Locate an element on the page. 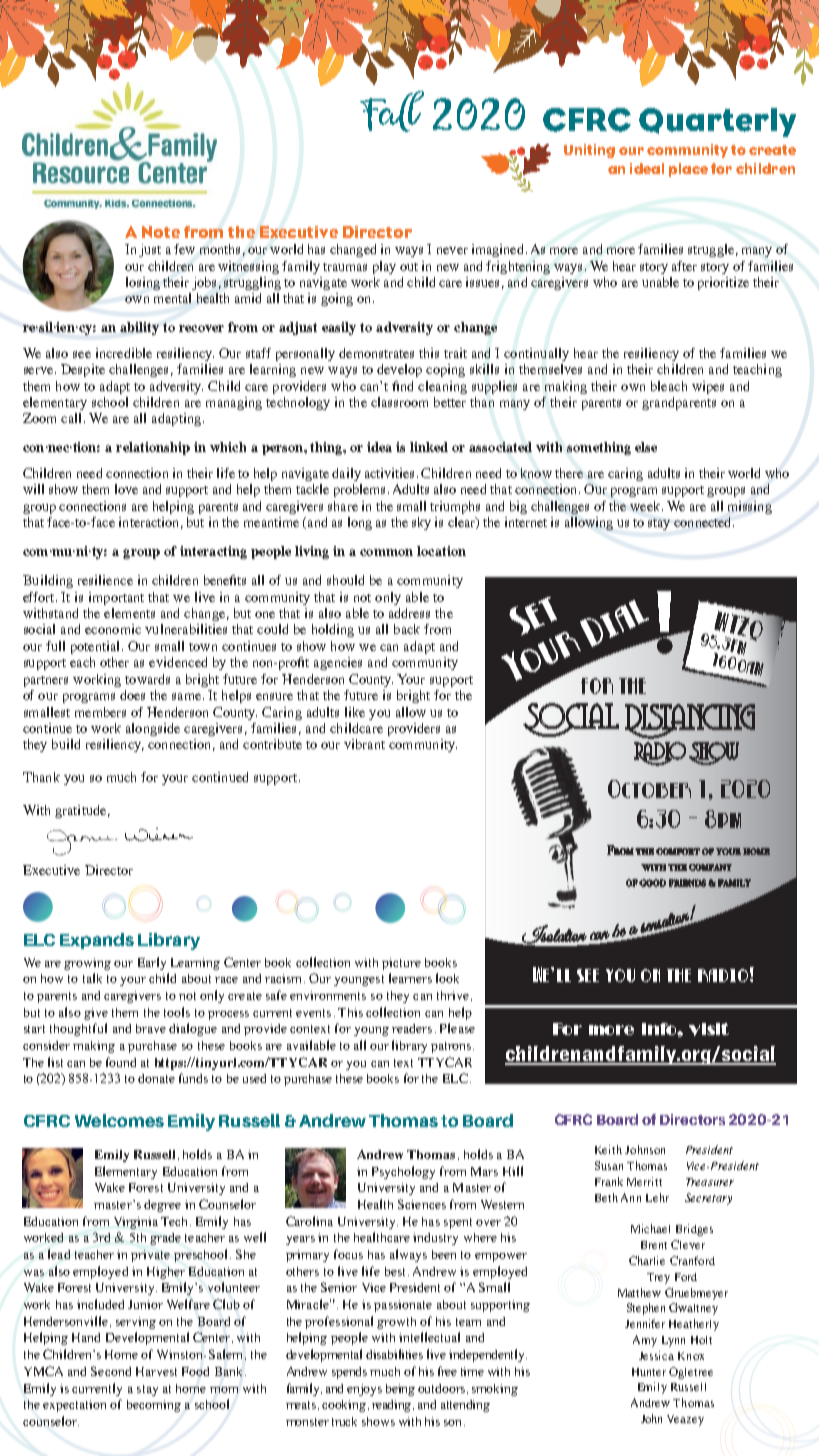 Image resolution: width=819 pixels, height=1456 pixels. Second is located at coordinates (111, 1371).
